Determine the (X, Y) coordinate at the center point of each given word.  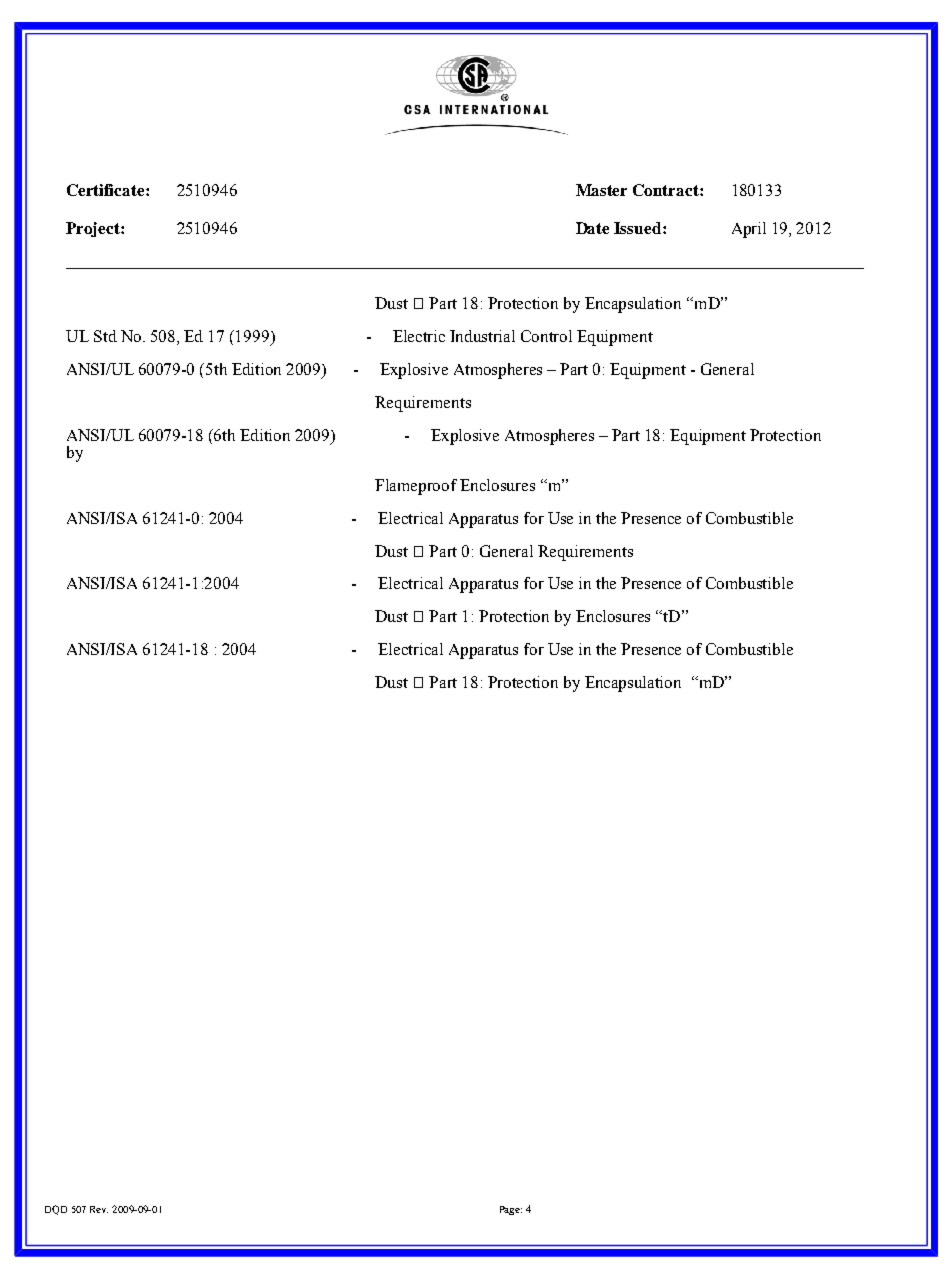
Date (592, 228)
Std (105, 336)
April (749, 230)
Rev (99, 1209)
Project (94, 229)
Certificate (107, 190)
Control (546, 336)
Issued (639, 228)
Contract (667, 190)
